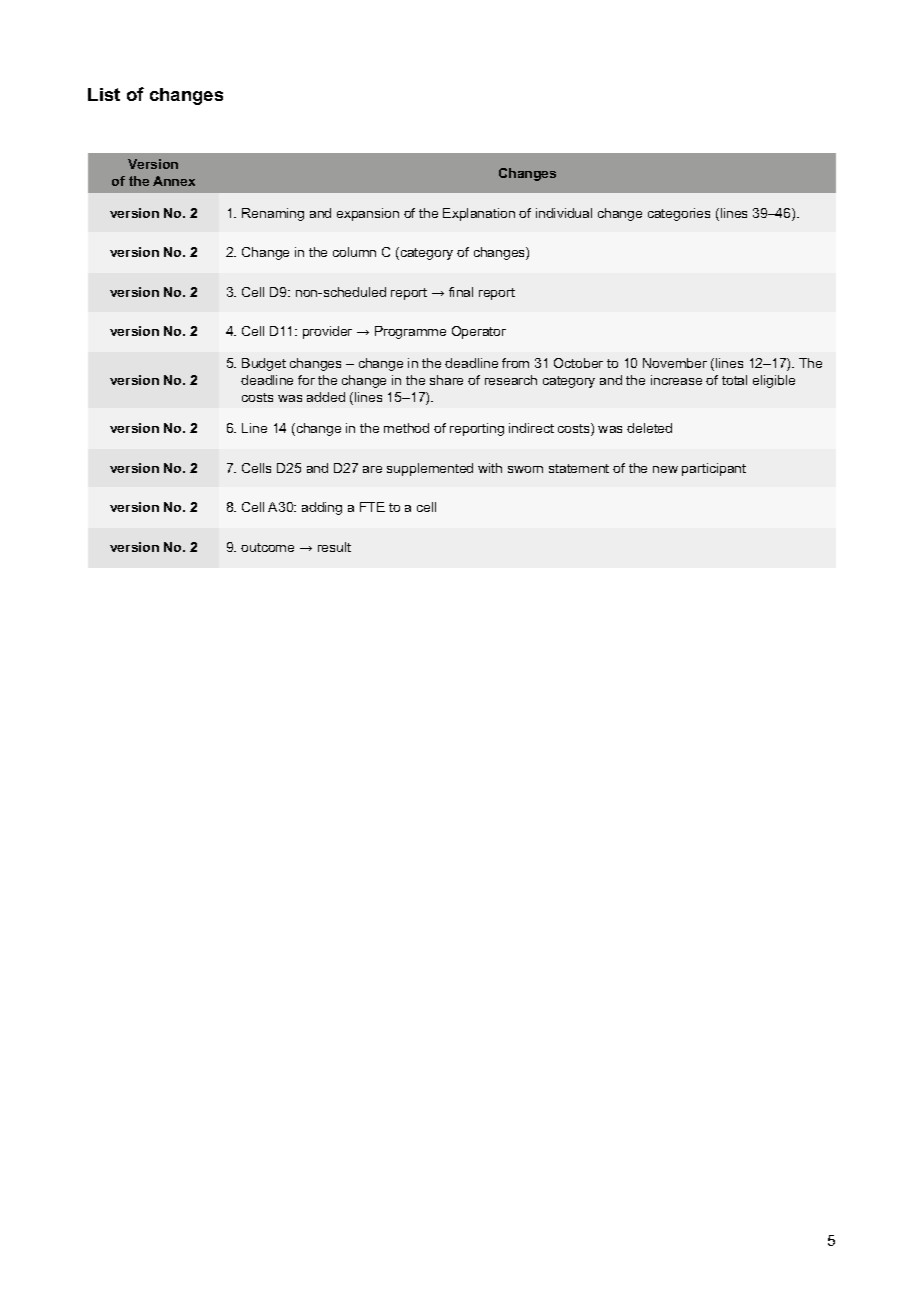  I want to click on November, so click(675, 363).
